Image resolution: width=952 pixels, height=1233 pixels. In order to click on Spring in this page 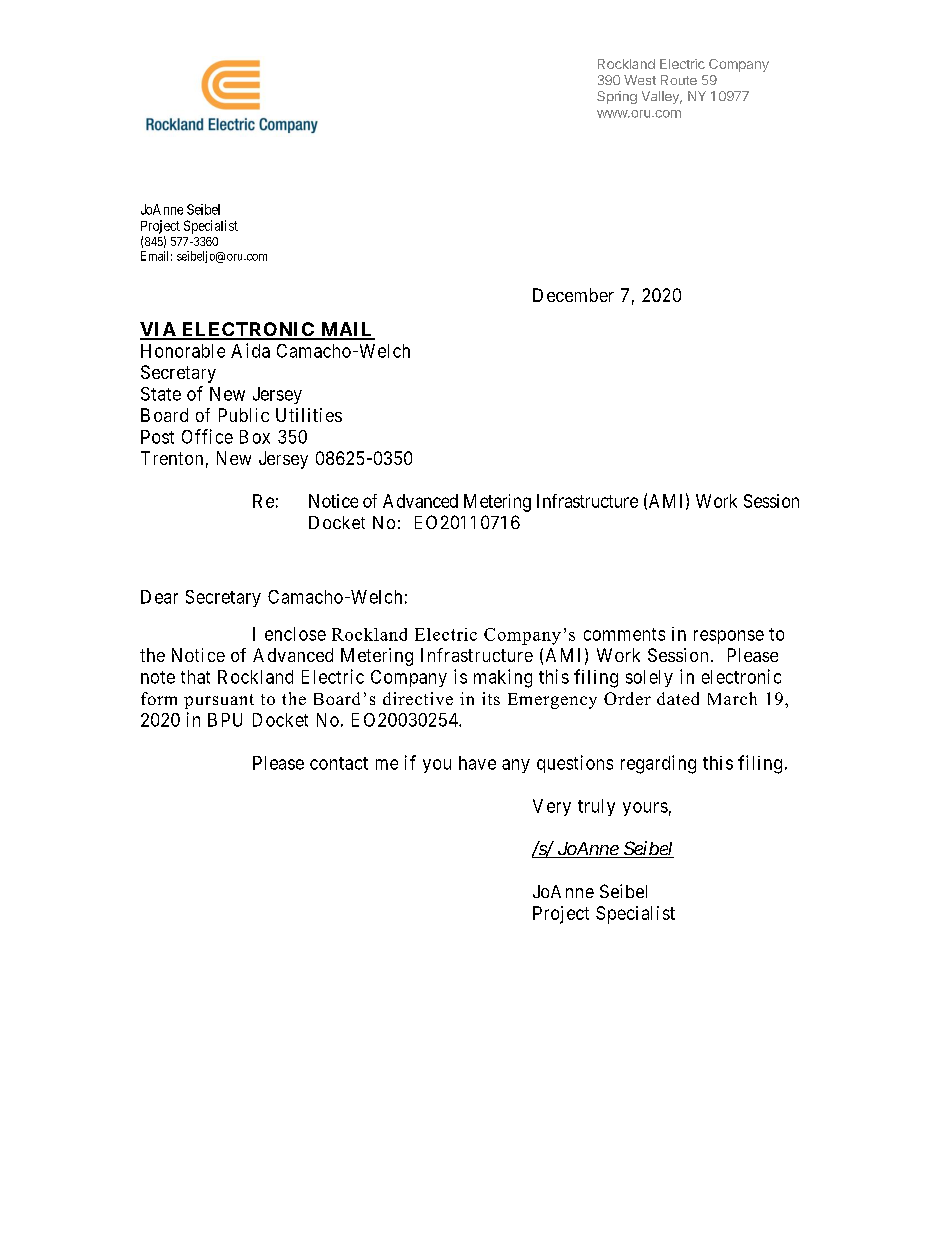, I will do `click(617, 97)`.
